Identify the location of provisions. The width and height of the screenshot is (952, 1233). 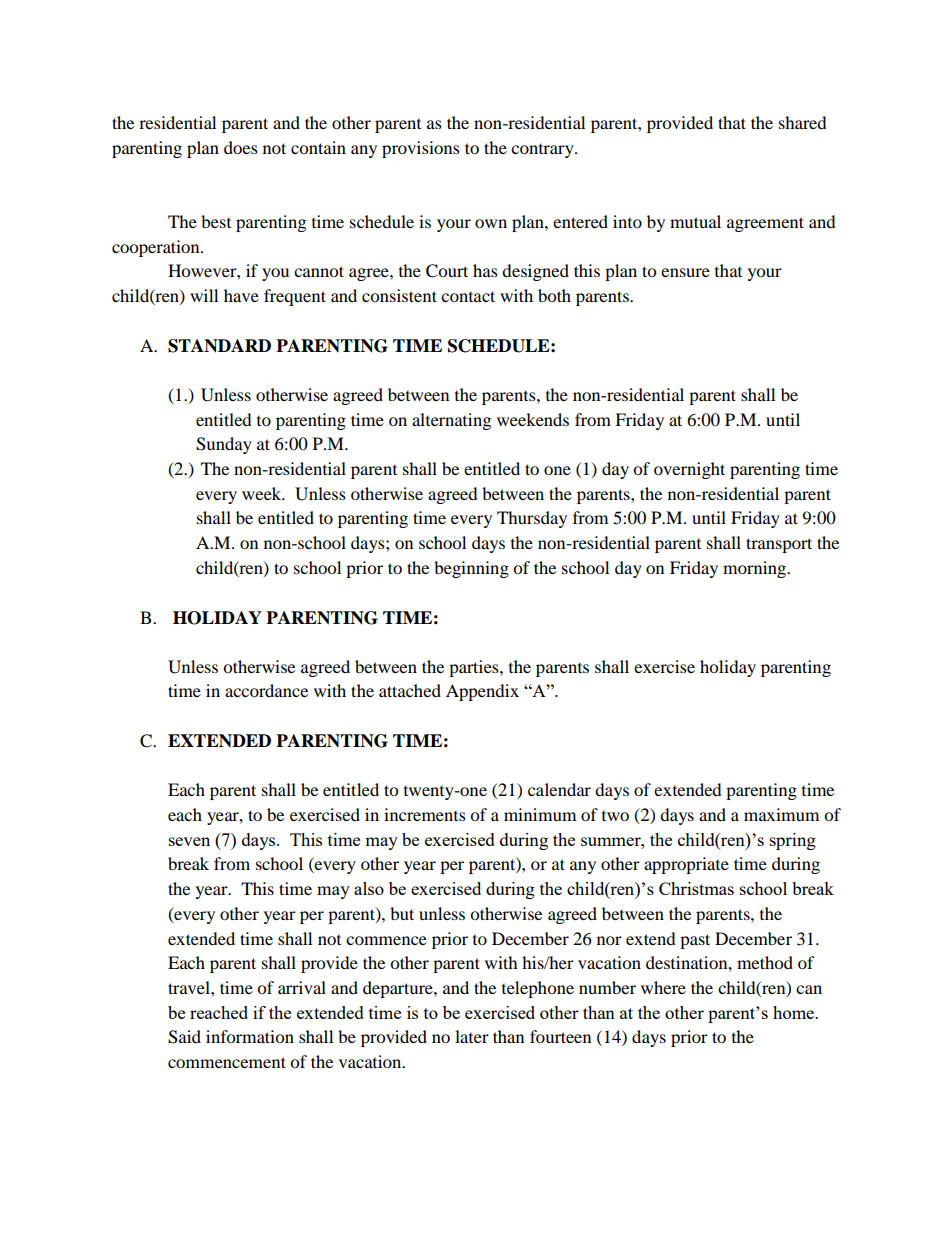
(421, 149).
